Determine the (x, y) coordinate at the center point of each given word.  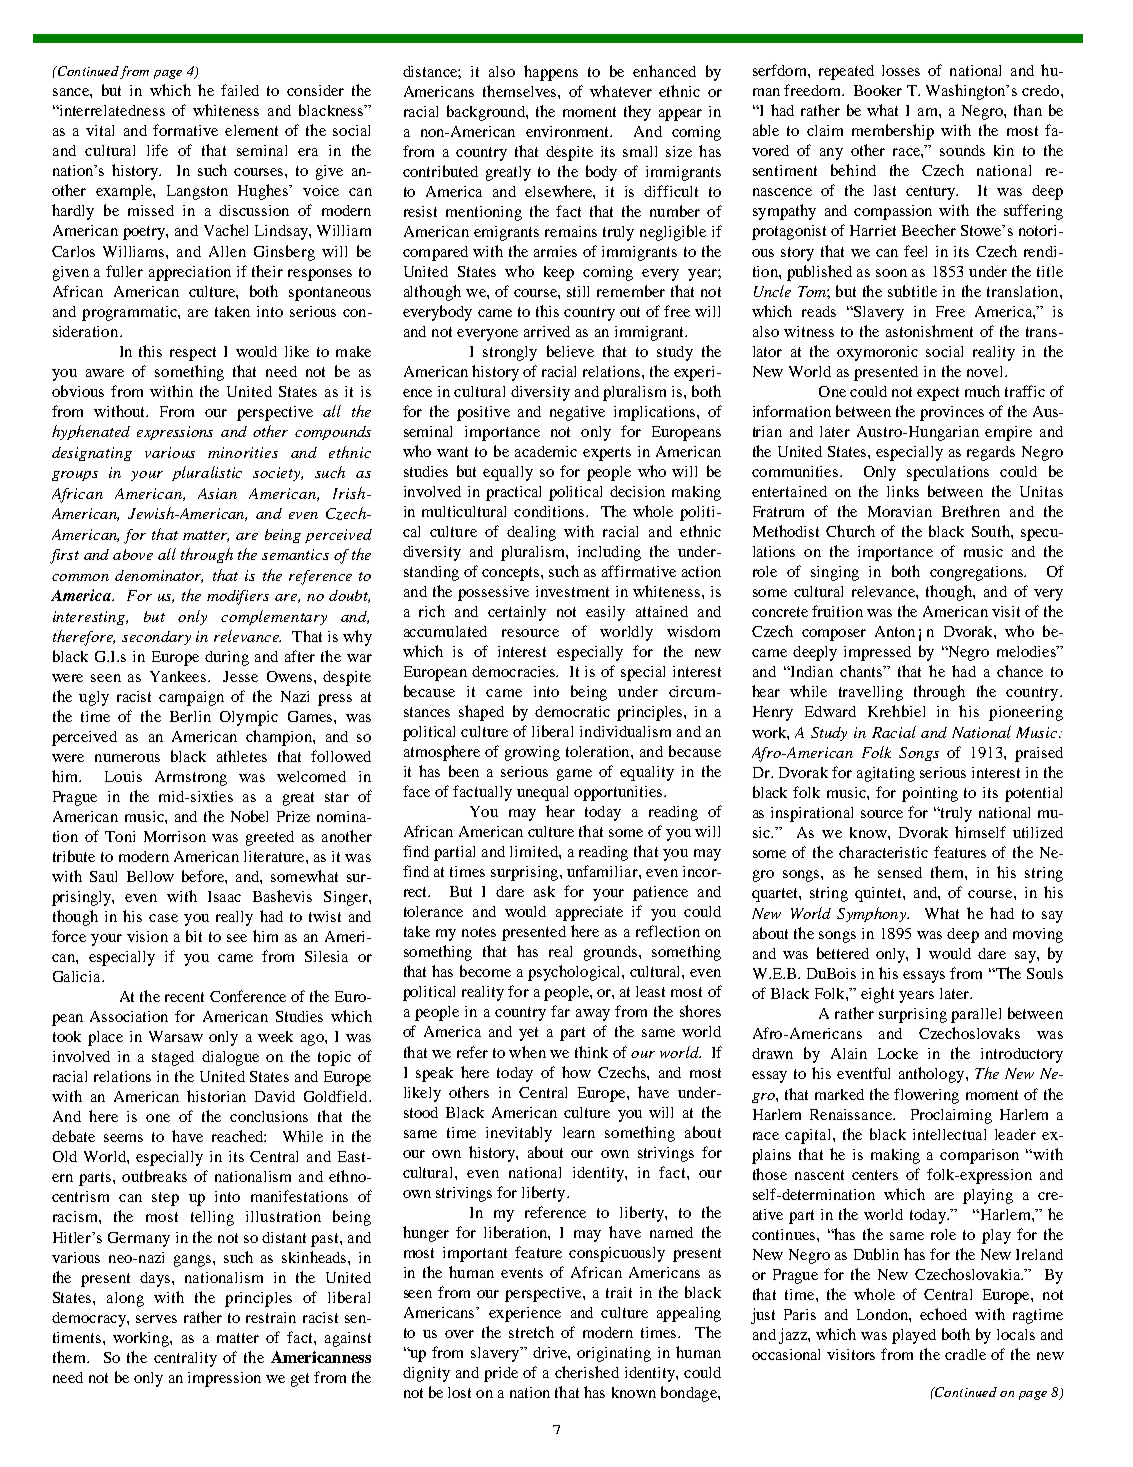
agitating (886, 774)
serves (156, 1319)
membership (893, 132)
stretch (531, 1332)
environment (569, 131)
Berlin (190, 716)
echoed (943, 1314)
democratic (572, 711)
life (157, 150)
